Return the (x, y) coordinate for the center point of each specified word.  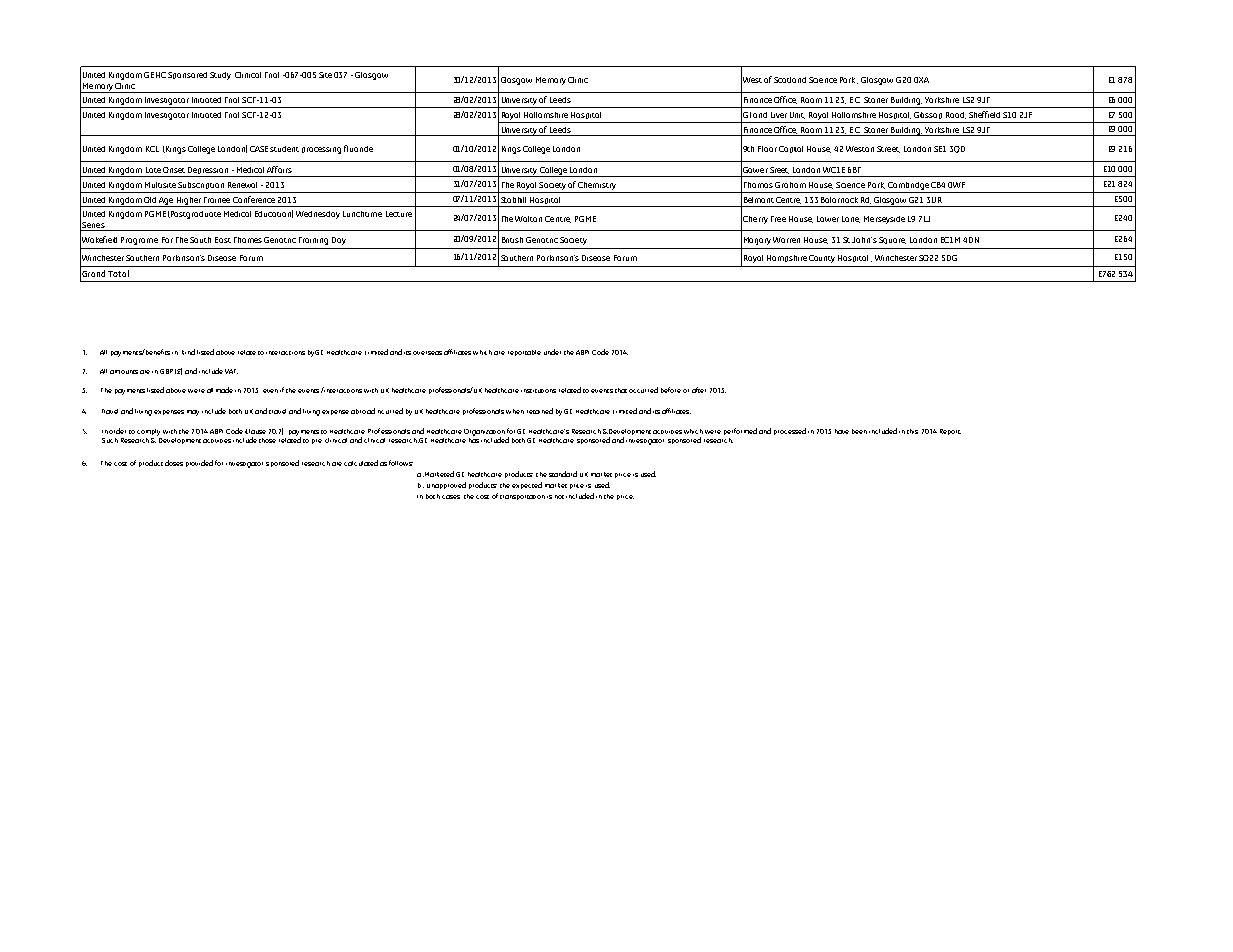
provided (199, 463)
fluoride (358, 148)
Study (220, 76)
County (822, 259)
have (842, 431)
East (223, 240)
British (512, 240)
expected (527, 485)
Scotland (790, 80)
